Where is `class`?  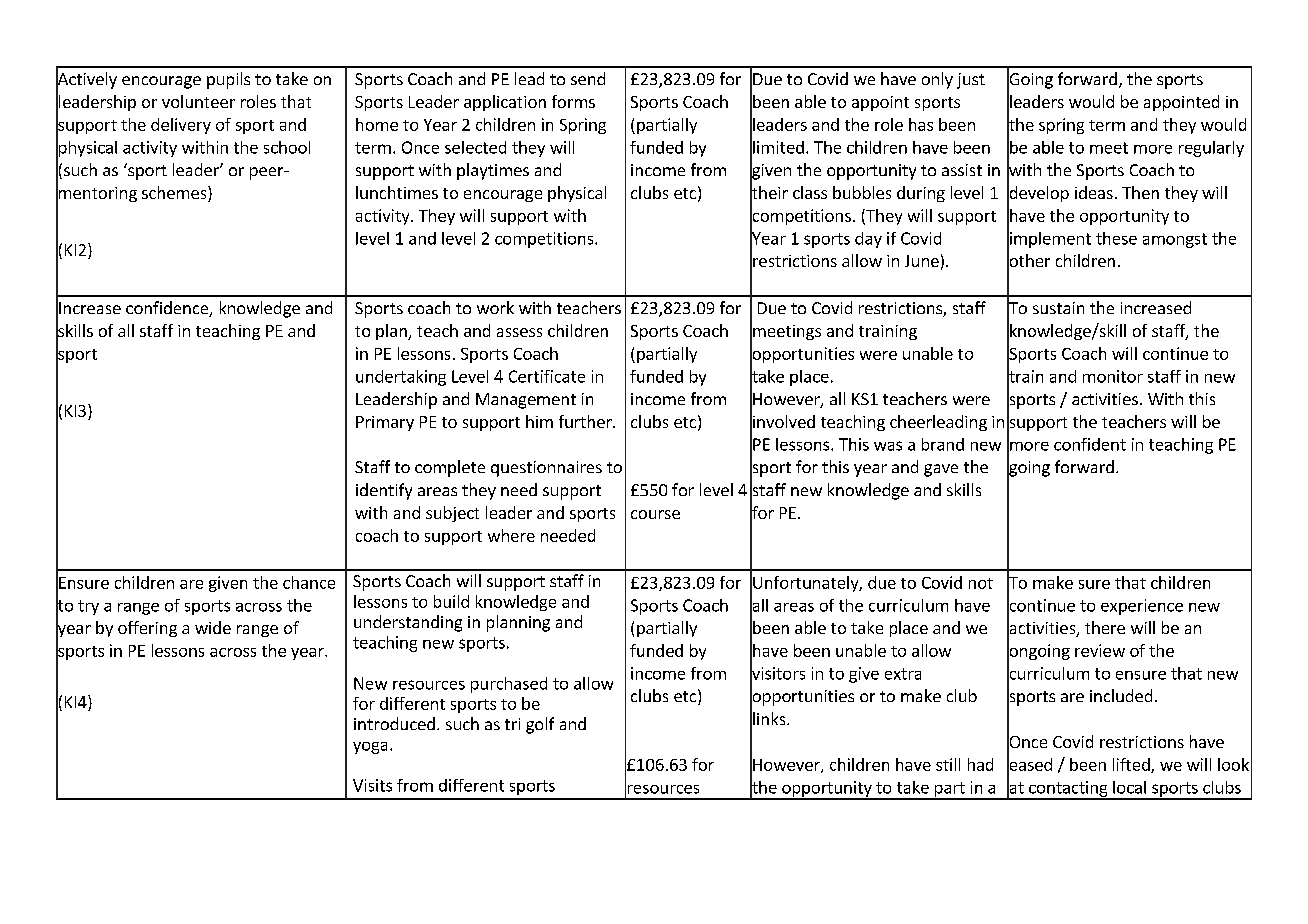
class is located at coordinates (810, 192).
